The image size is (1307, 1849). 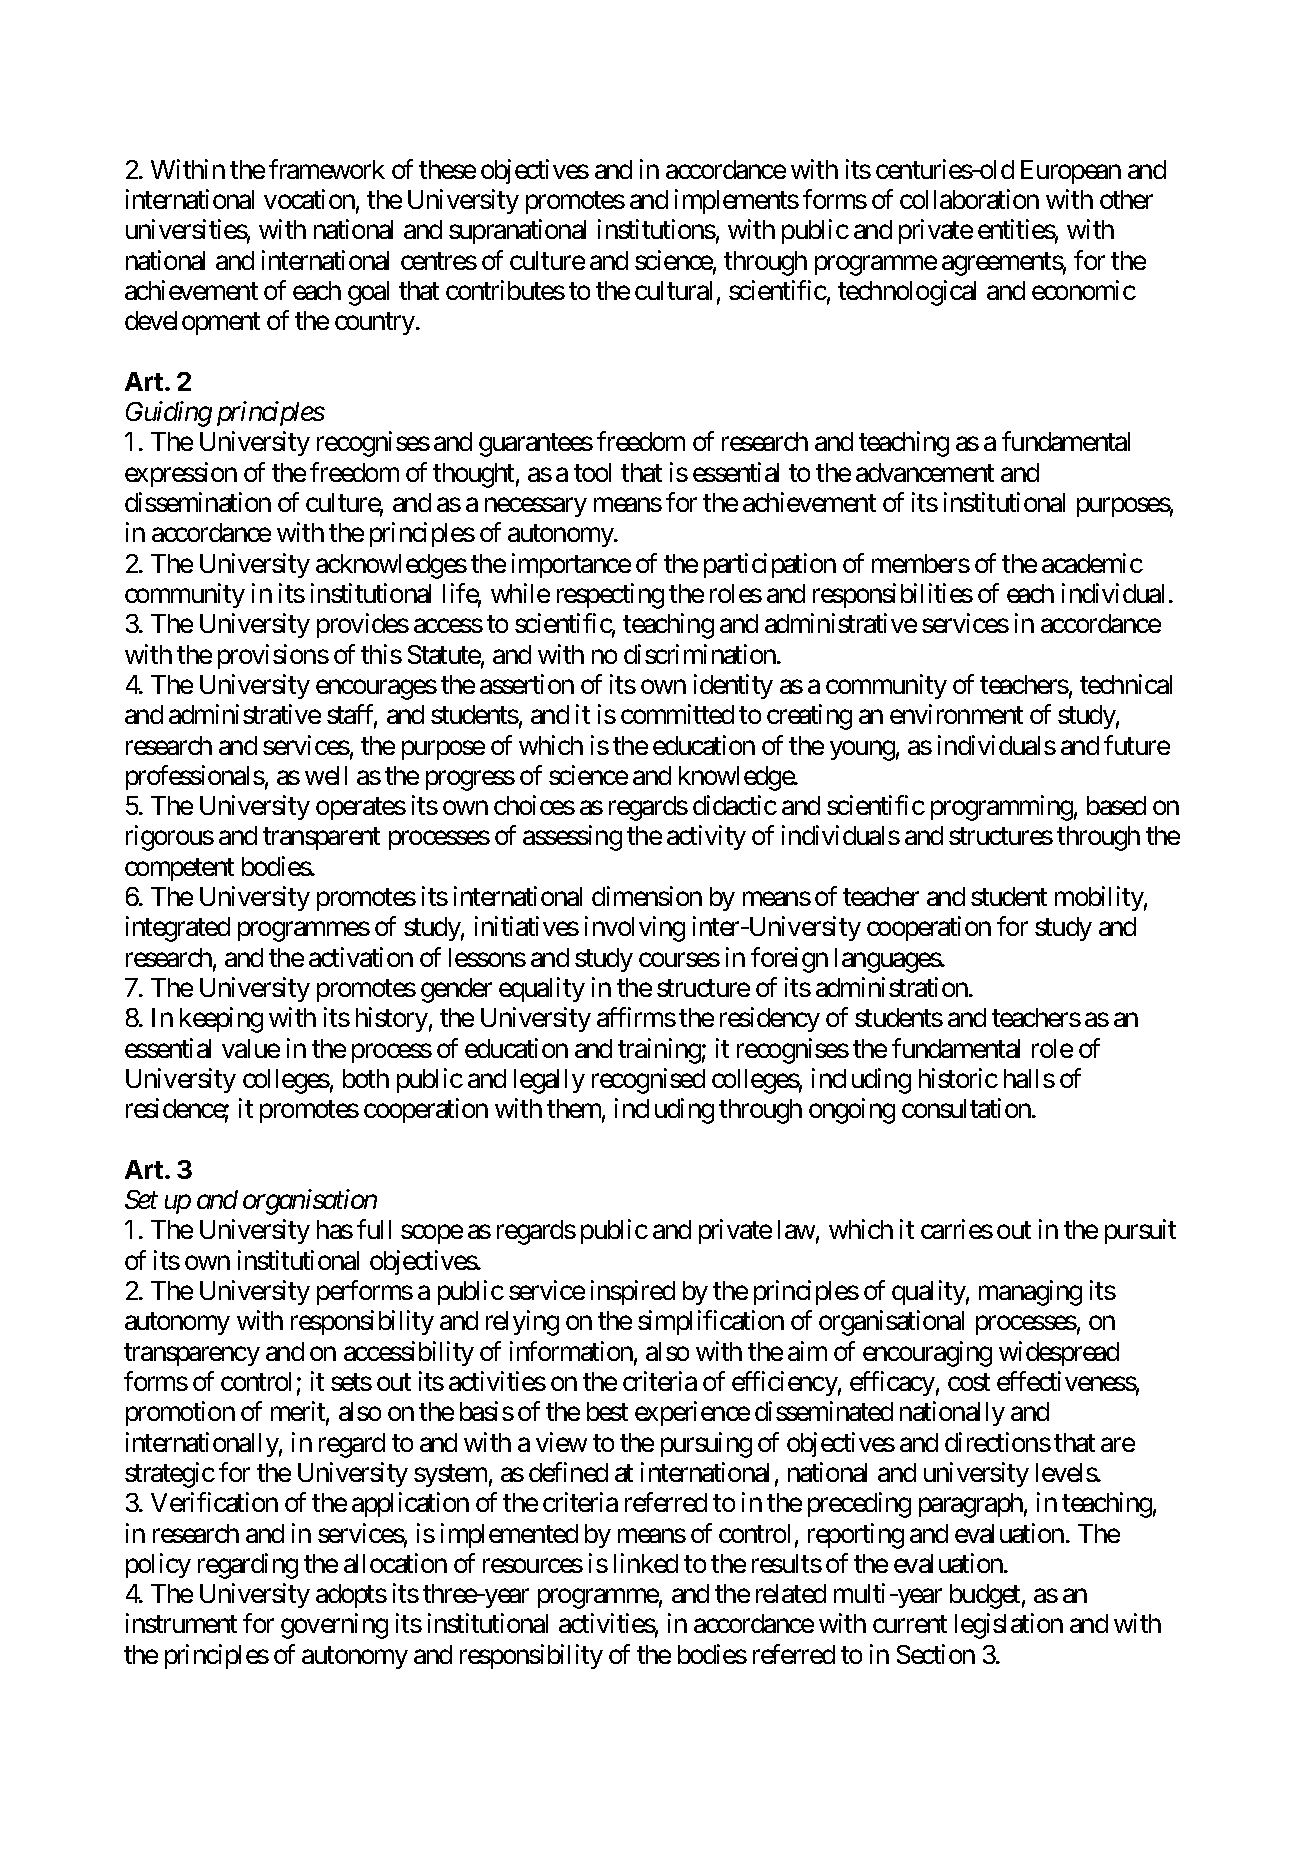 I want to click on inspired, so click(x=633, y=1292).
